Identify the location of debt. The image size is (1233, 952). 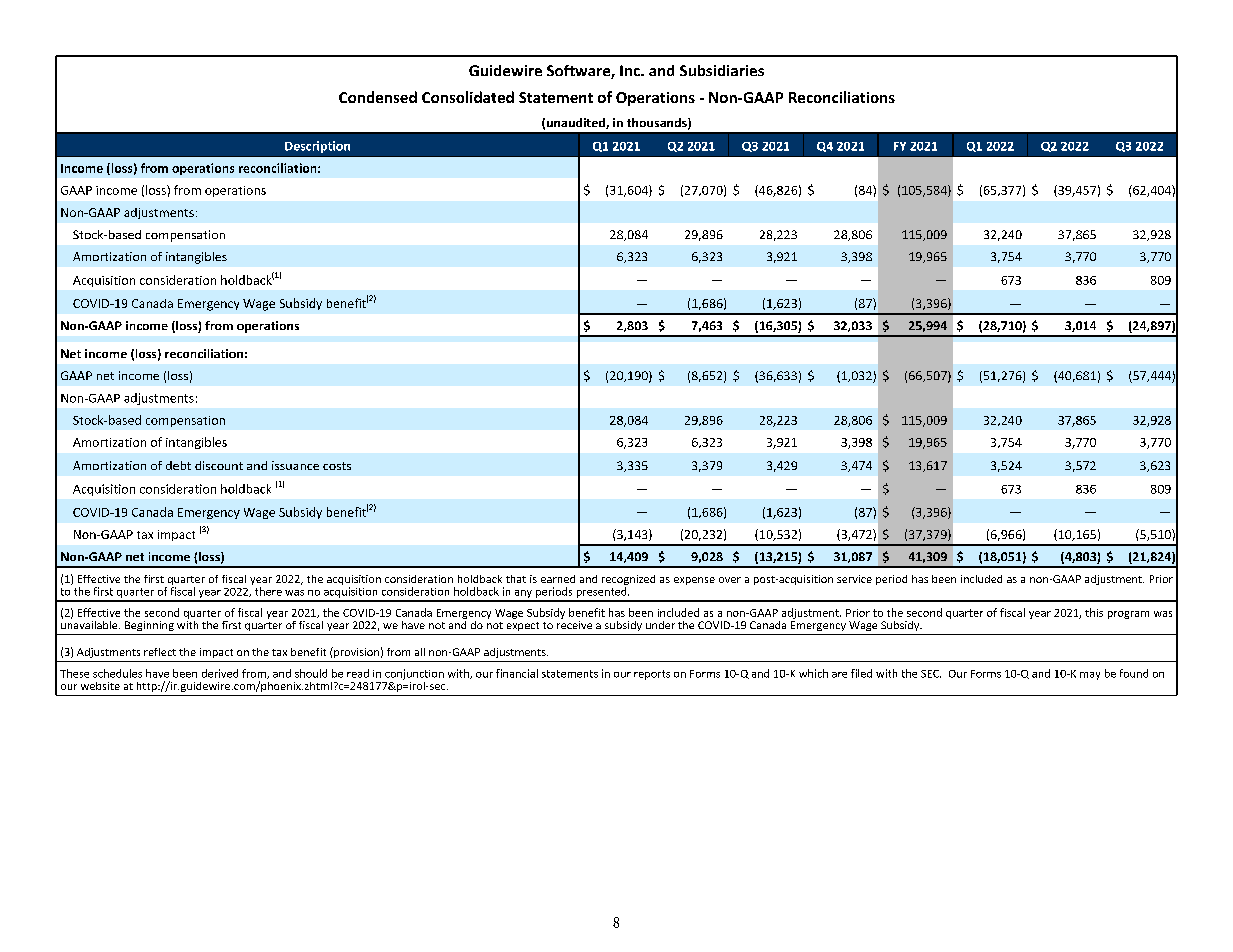
(178, 465).
